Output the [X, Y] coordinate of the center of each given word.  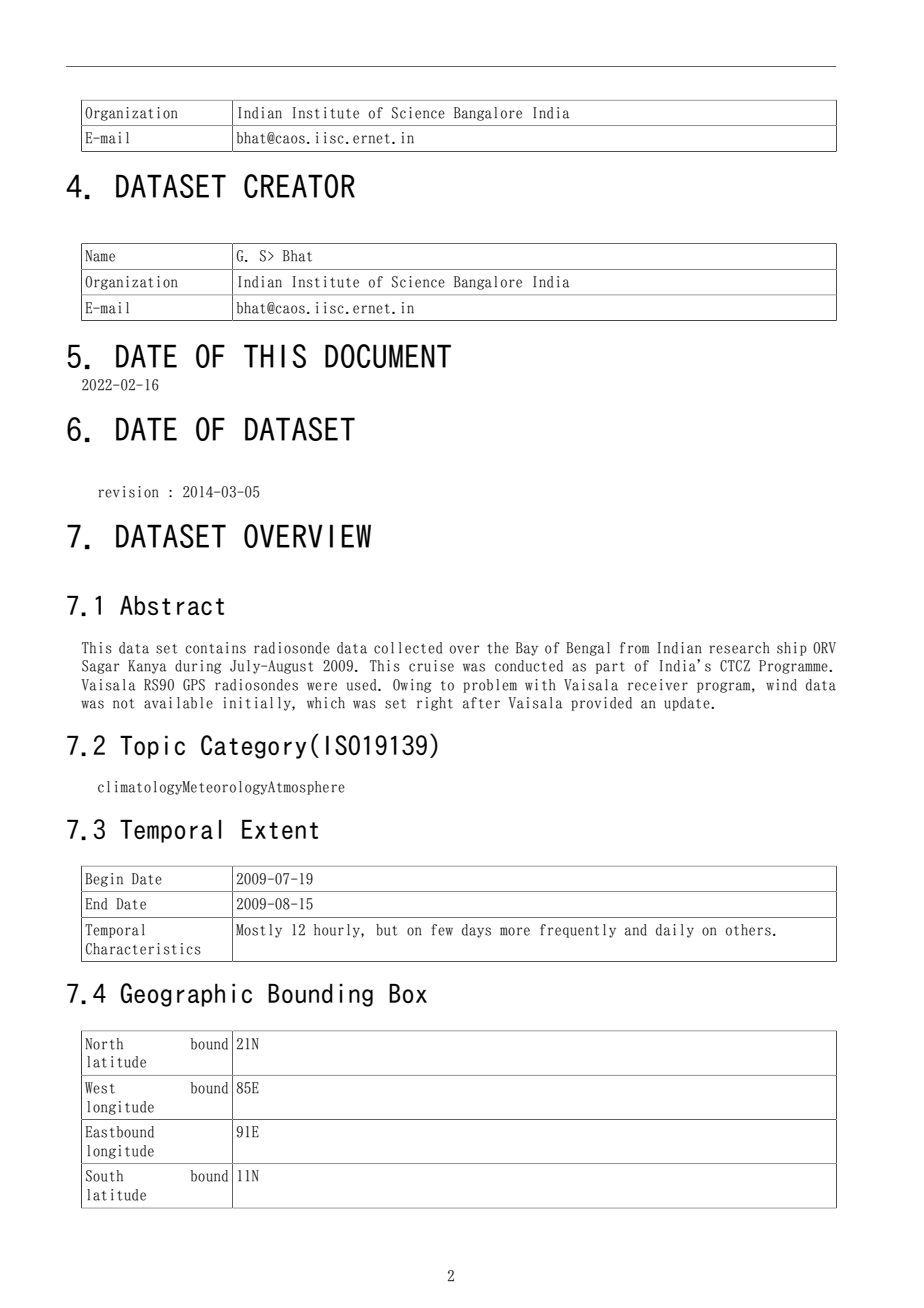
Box [408, 993]
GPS [194, 685]
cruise [431, 666]
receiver [658, 685]
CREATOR [299, 186]
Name [100, 256]
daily [675, 931]
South [104, 1176]
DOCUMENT [388, 356]
